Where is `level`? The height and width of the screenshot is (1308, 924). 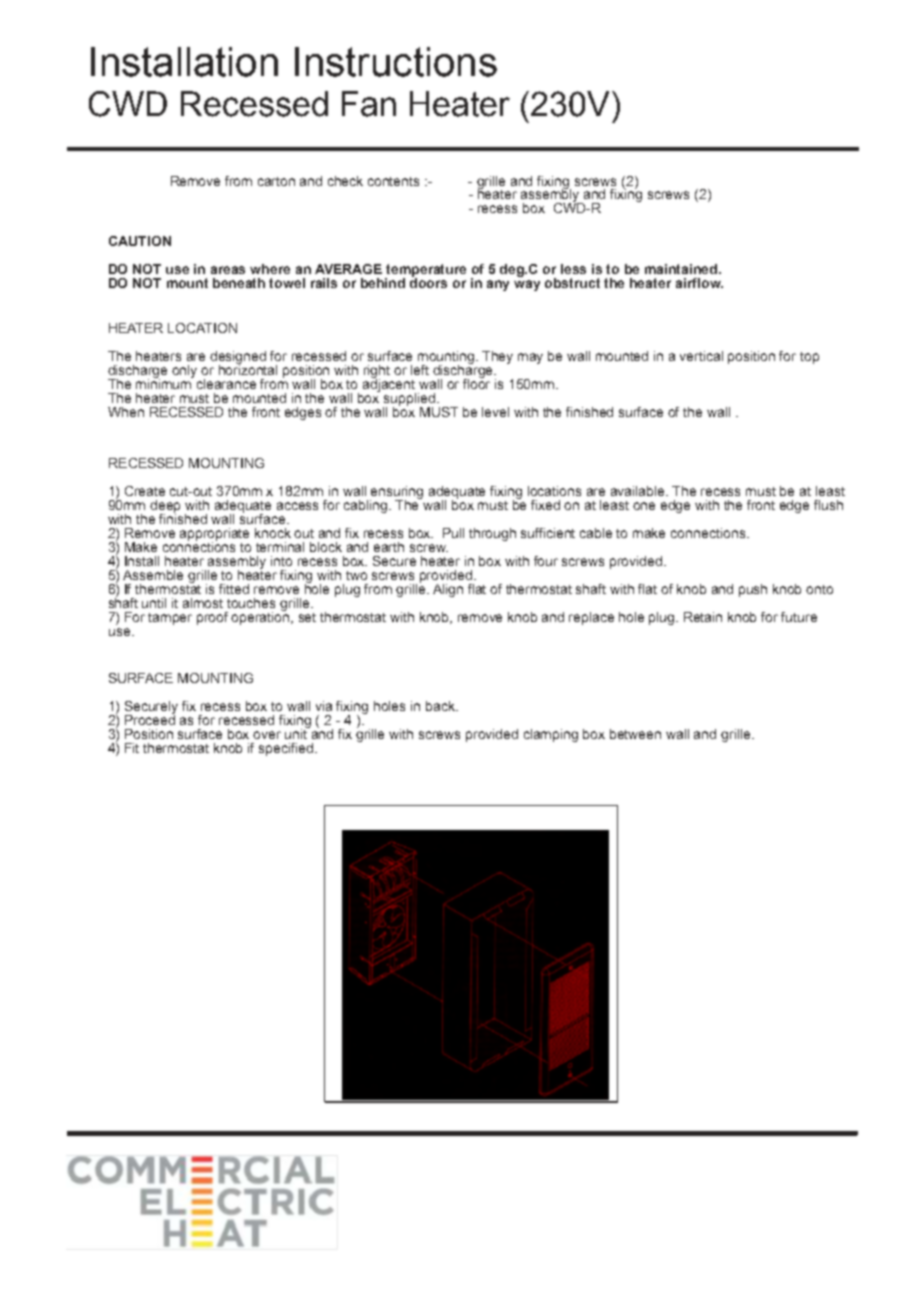 level is located at coordinates (495, 412).
